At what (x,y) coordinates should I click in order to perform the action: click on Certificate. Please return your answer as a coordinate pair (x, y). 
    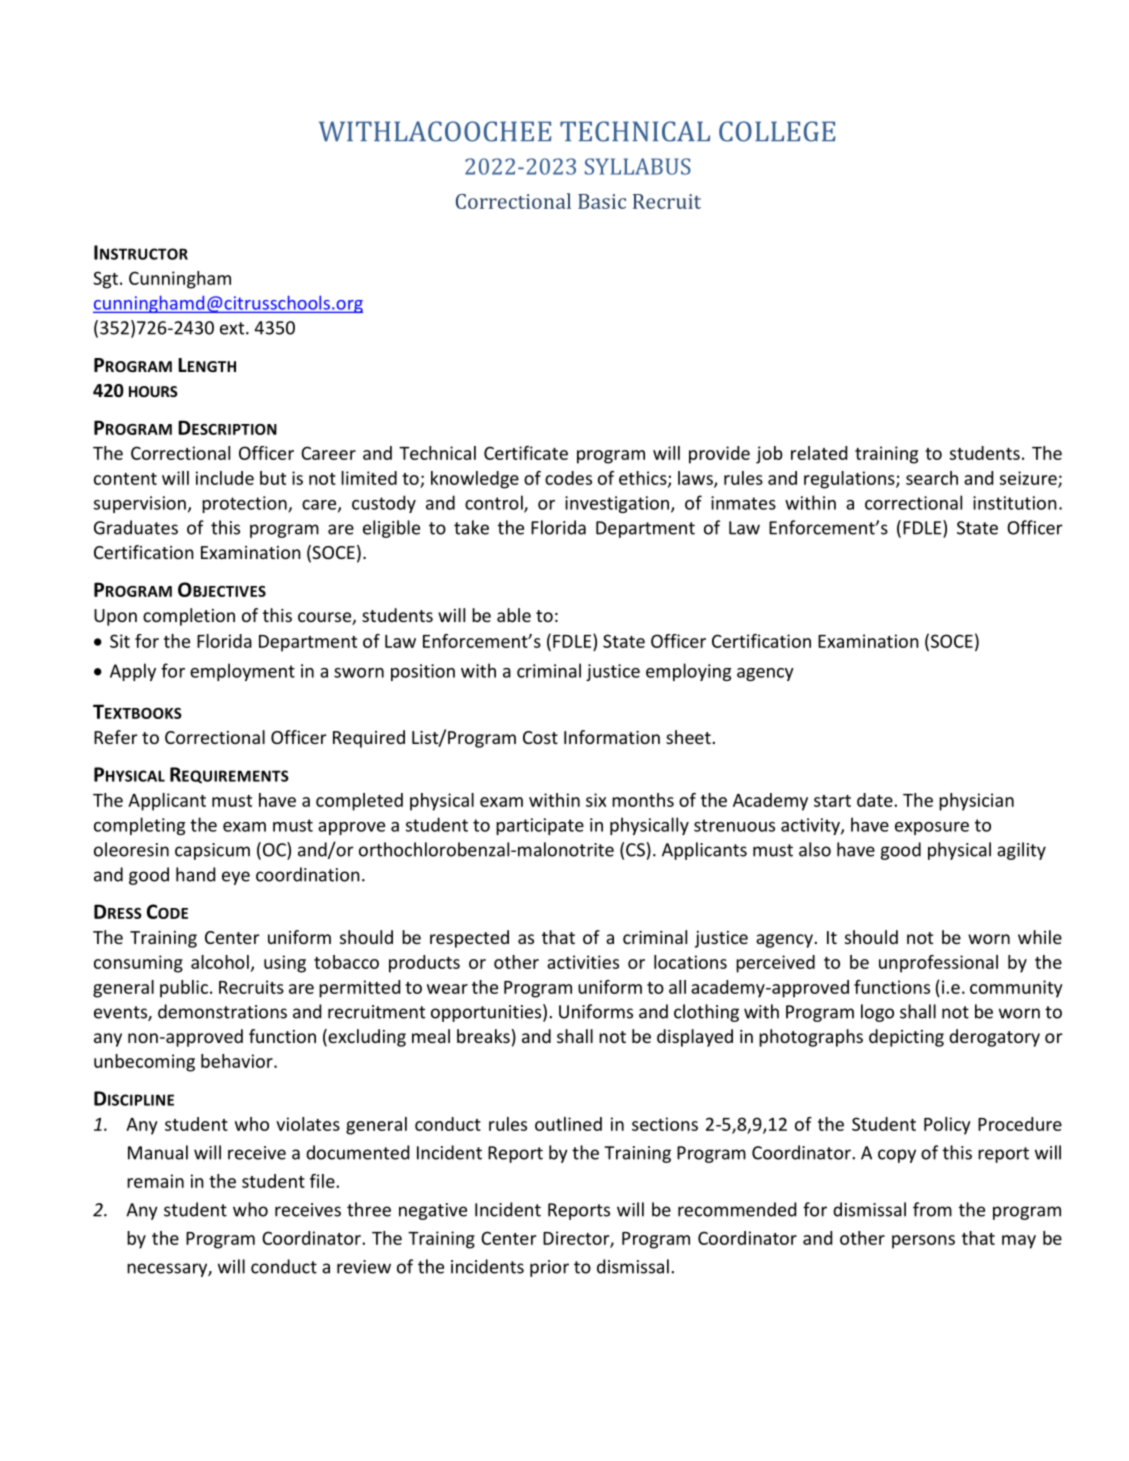
    Looking at the image, I should click on (526, 453).
